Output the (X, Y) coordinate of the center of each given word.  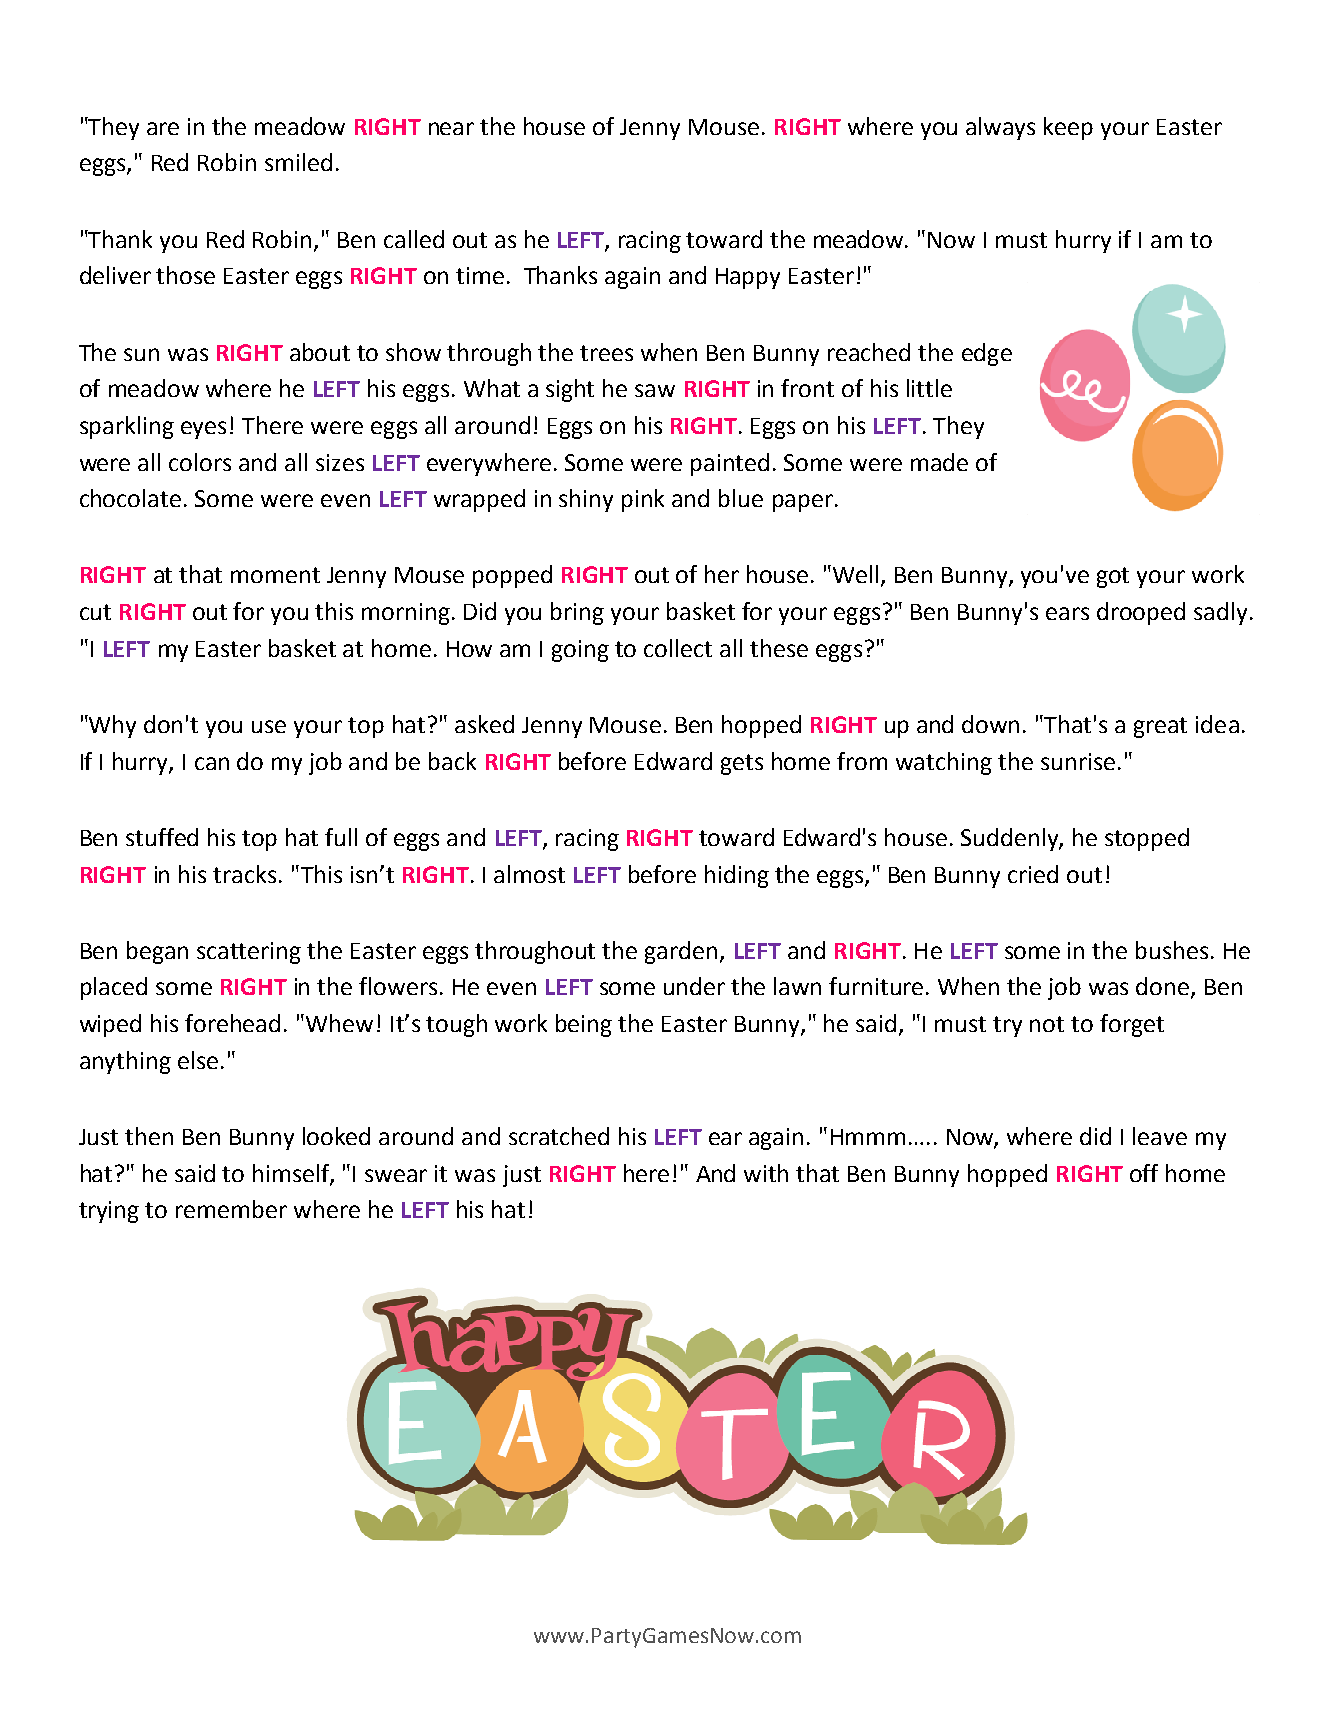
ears (1067, 613)
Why (111, 726)
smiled (298, 162)
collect (678, 648)
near (451, 128)
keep (1068, 128)
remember (231, 1209)
